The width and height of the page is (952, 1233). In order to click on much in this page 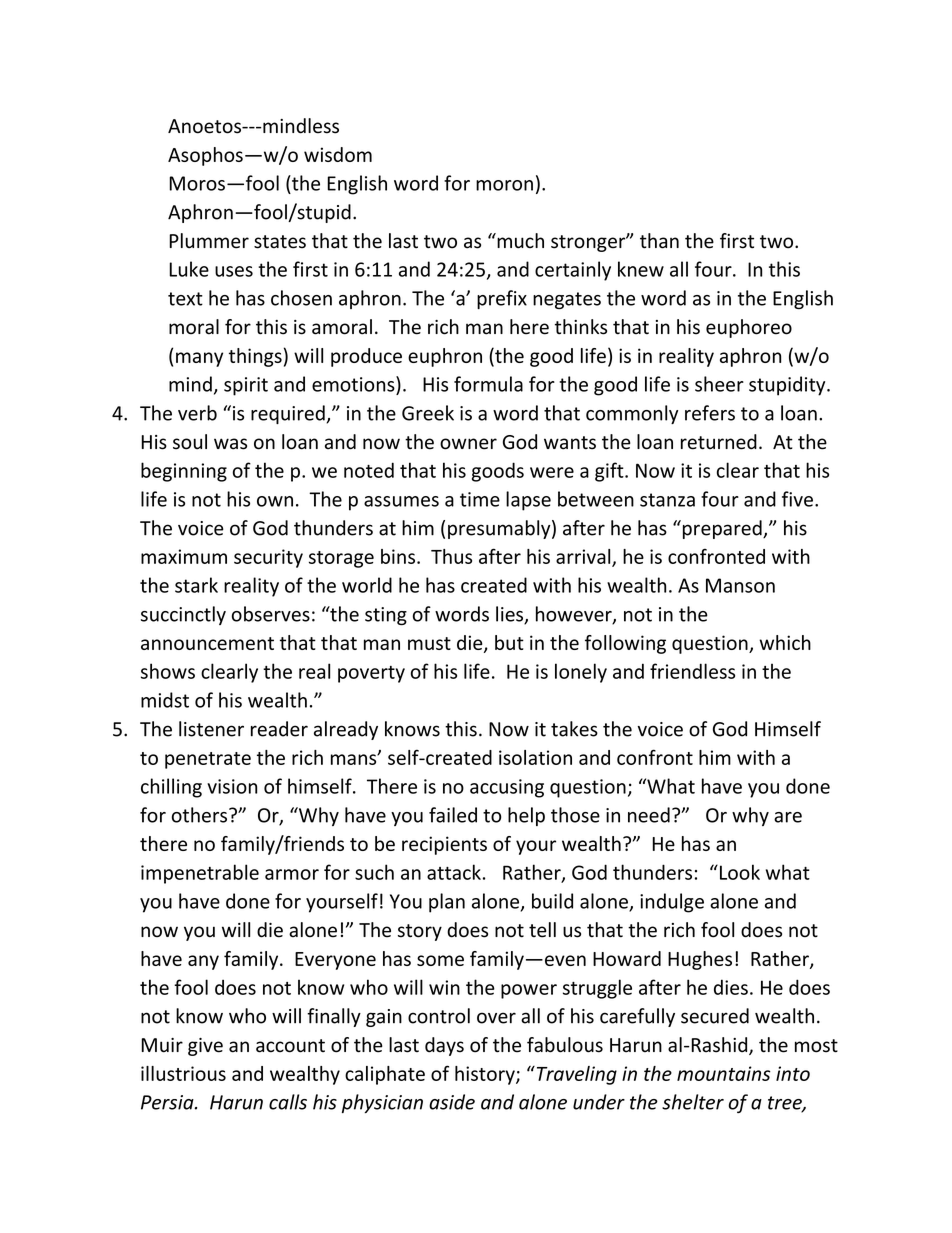, I will do `click(519, 241)`.
